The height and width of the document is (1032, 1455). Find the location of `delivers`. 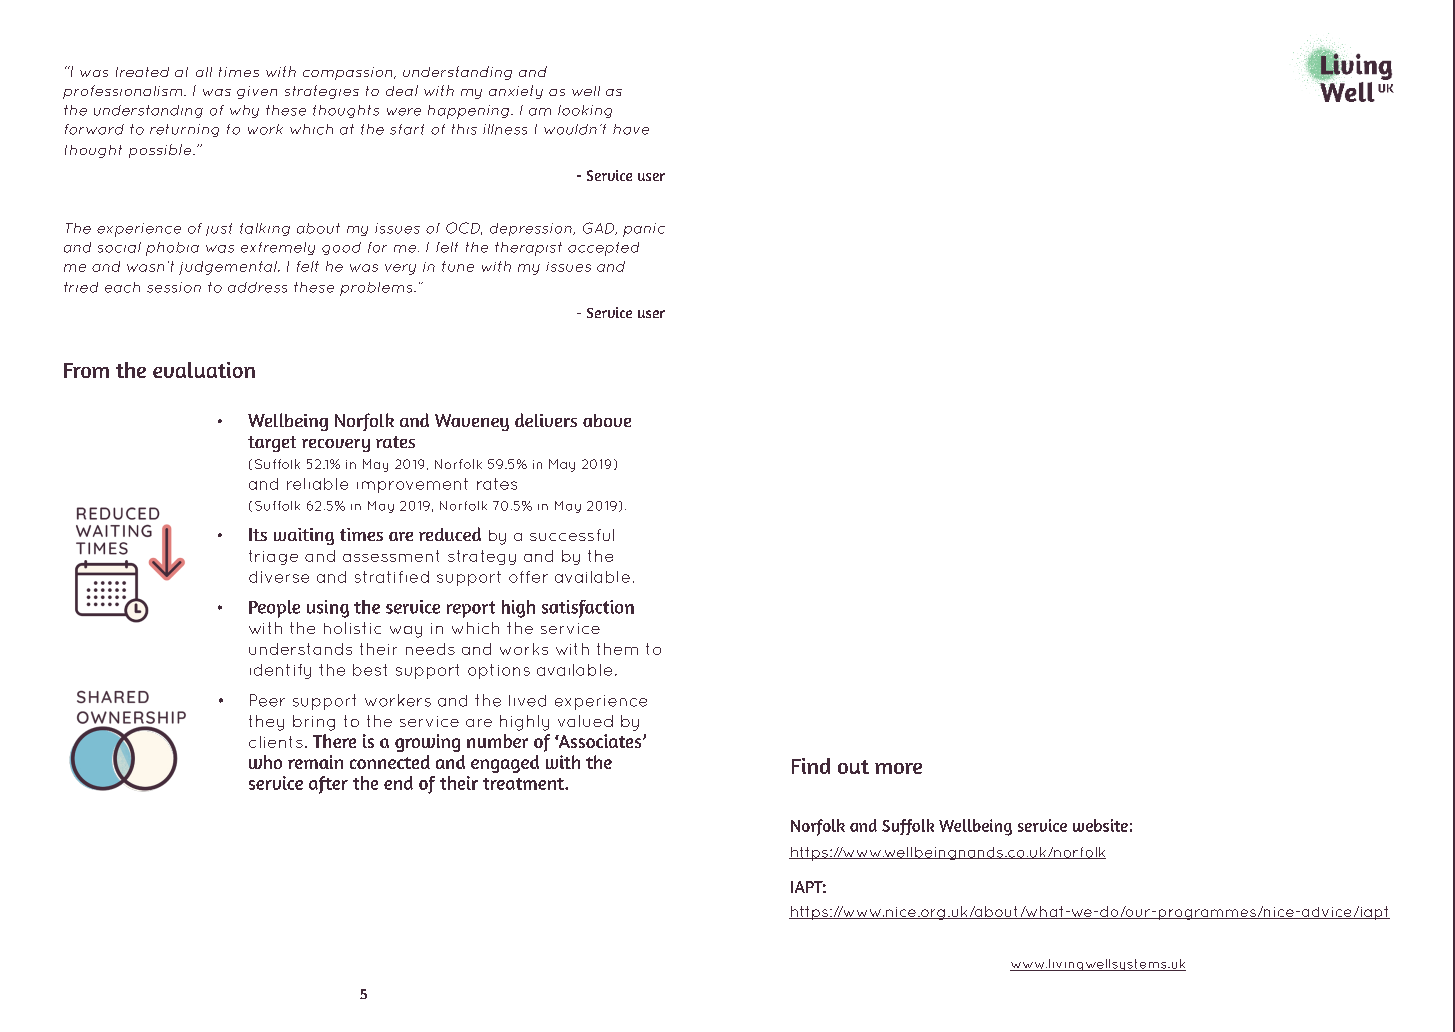

delivers is located at coordinates (546, 420).
